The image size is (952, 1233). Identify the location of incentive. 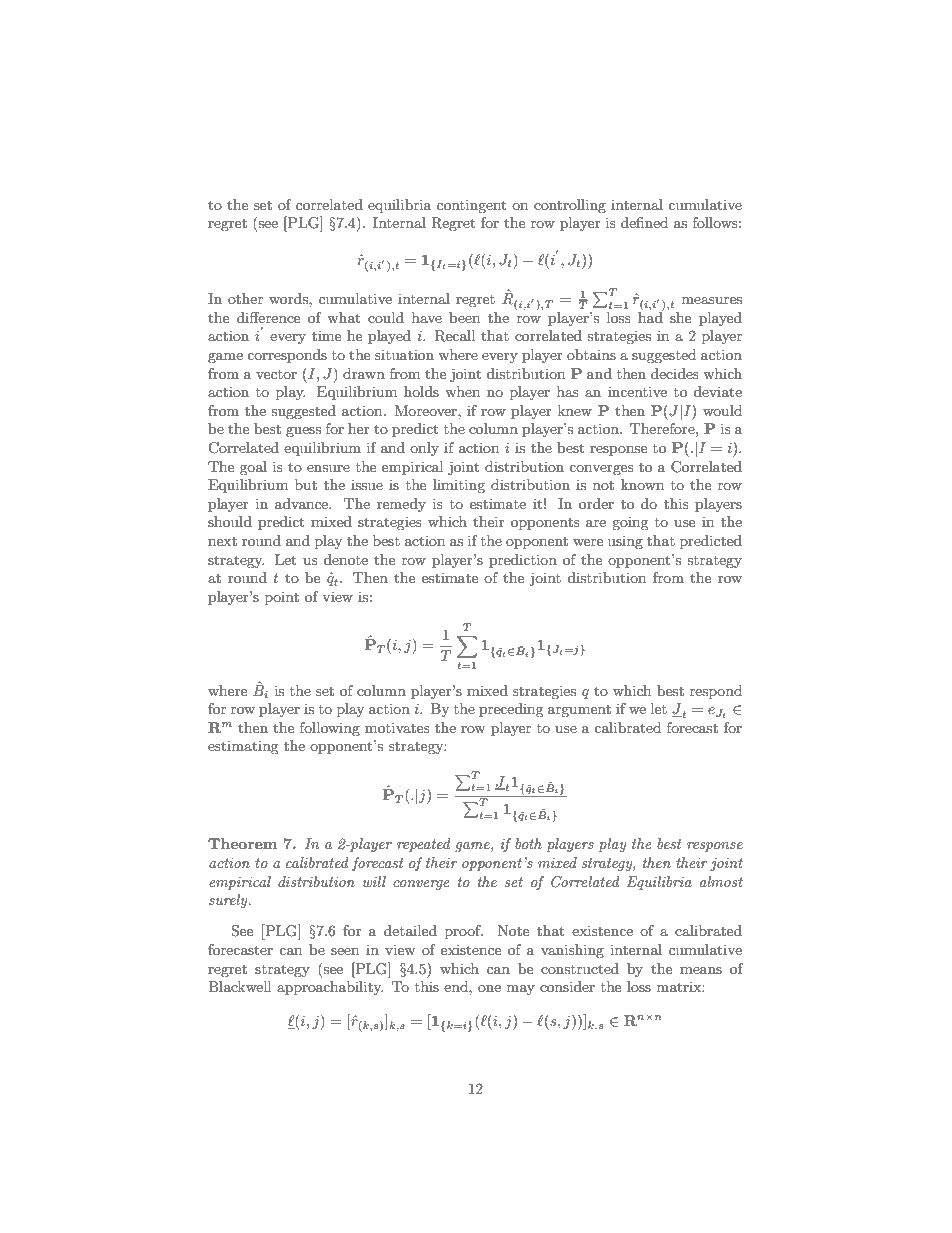
(637, 391).
